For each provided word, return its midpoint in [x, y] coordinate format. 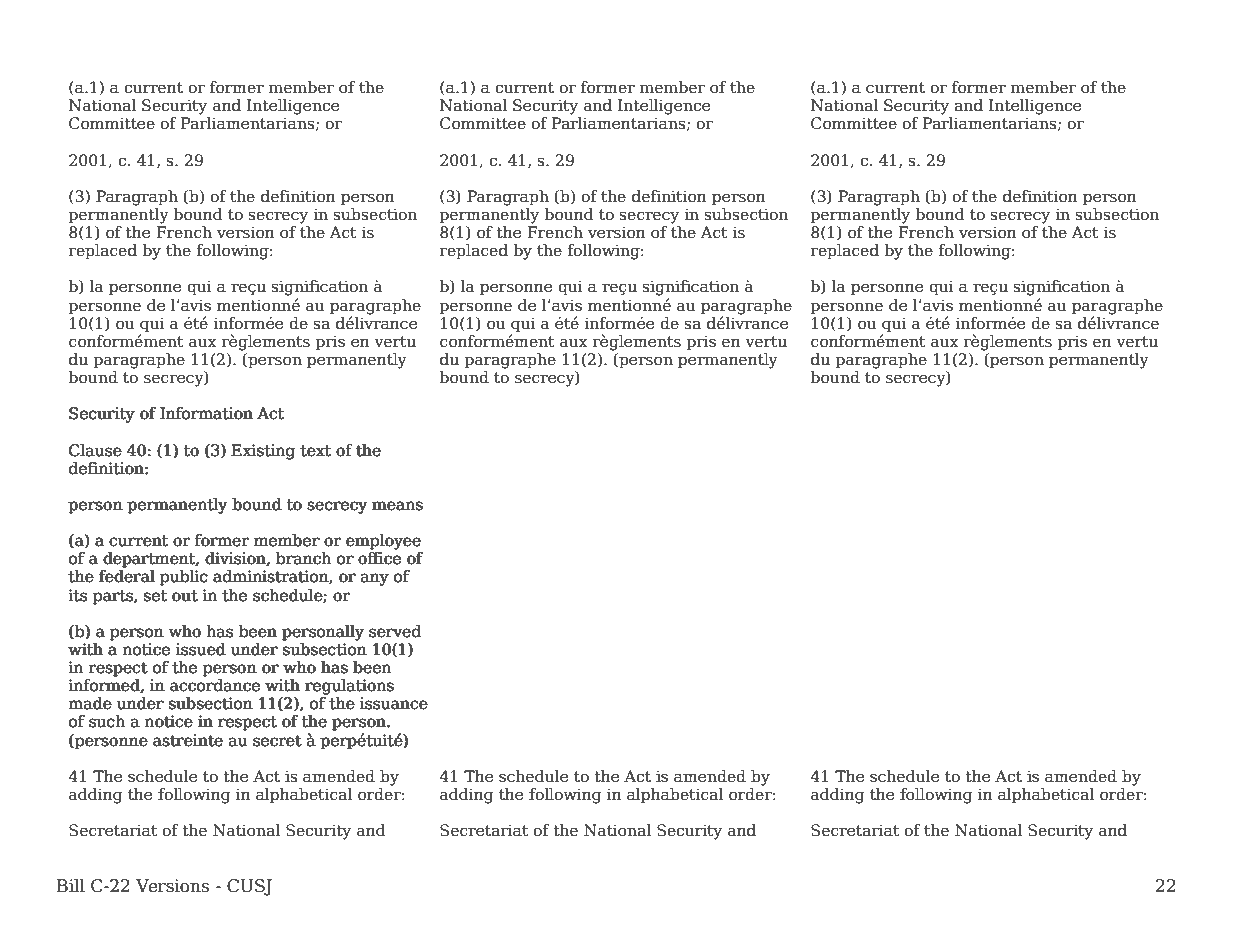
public [183, 577]
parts [114, 597]
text [316, 451]
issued [200, 649]
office [379, 558]
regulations [349, 687]
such [107, 721]
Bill [71, 885]
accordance [215, 685]
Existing [263, 452]
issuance [393, 703]
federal [127, 576]
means [397, 506]
